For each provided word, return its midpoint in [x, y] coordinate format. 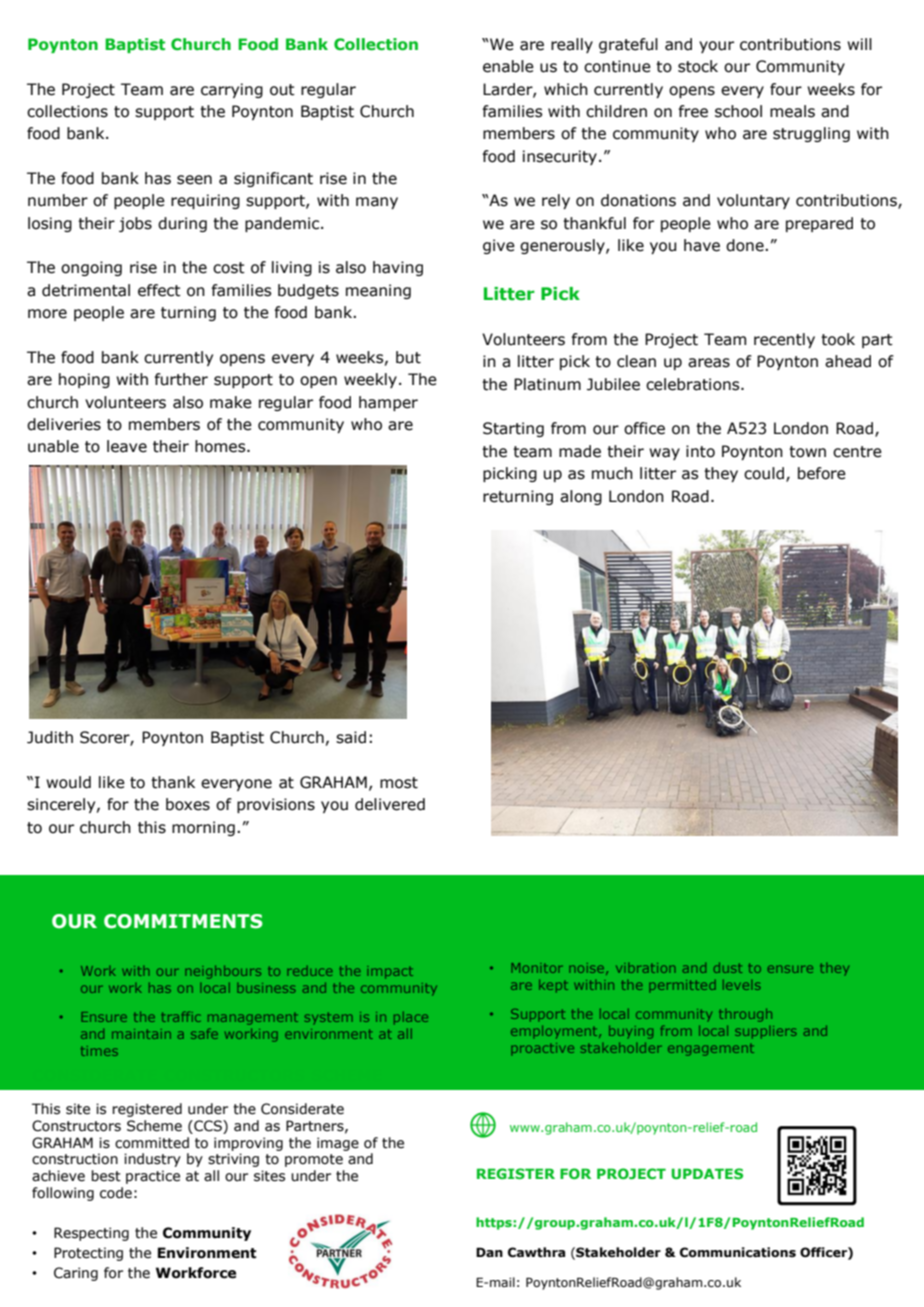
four [786, 89]
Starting [513, 429]
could [765, 474]
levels [742, 985]
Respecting [91, 1234]
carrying [232, 90]
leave [127, 446]
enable [508, 66]
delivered [390, 804]
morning [203, 828]
